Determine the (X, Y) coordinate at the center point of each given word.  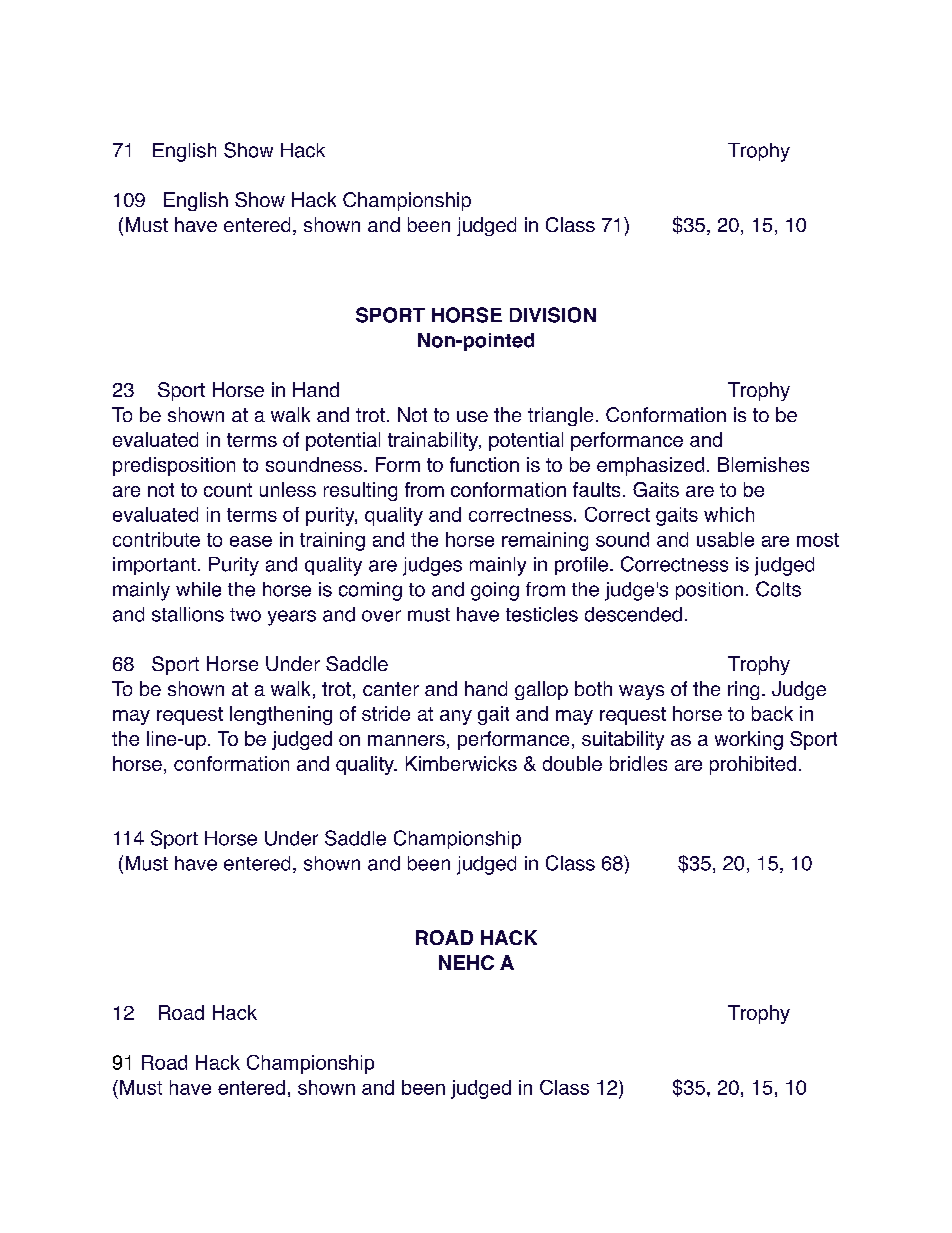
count (228, 490)
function (484, 464)
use (472, 416)
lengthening (281, 715)
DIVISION (553, 315)
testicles (542, 614)
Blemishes (763, 464)
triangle (560, 416)
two (245, 615)
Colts (778, 589)
